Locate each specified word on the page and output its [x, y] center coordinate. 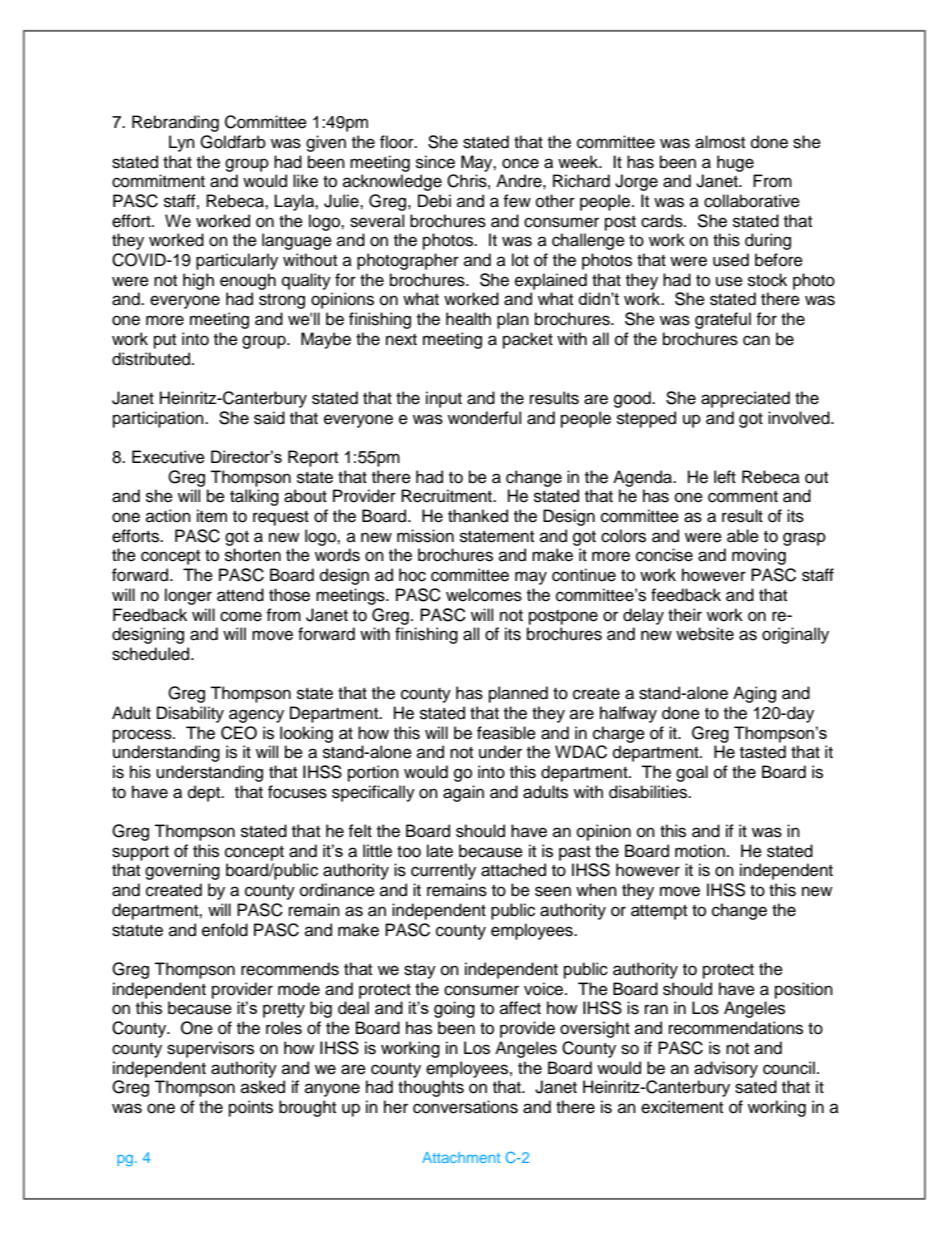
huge [735, 163]
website [705, 634]
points [251, 1108]
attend [240, 595]
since [435, 162]
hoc [412, 575]
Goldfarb [233, 142]
